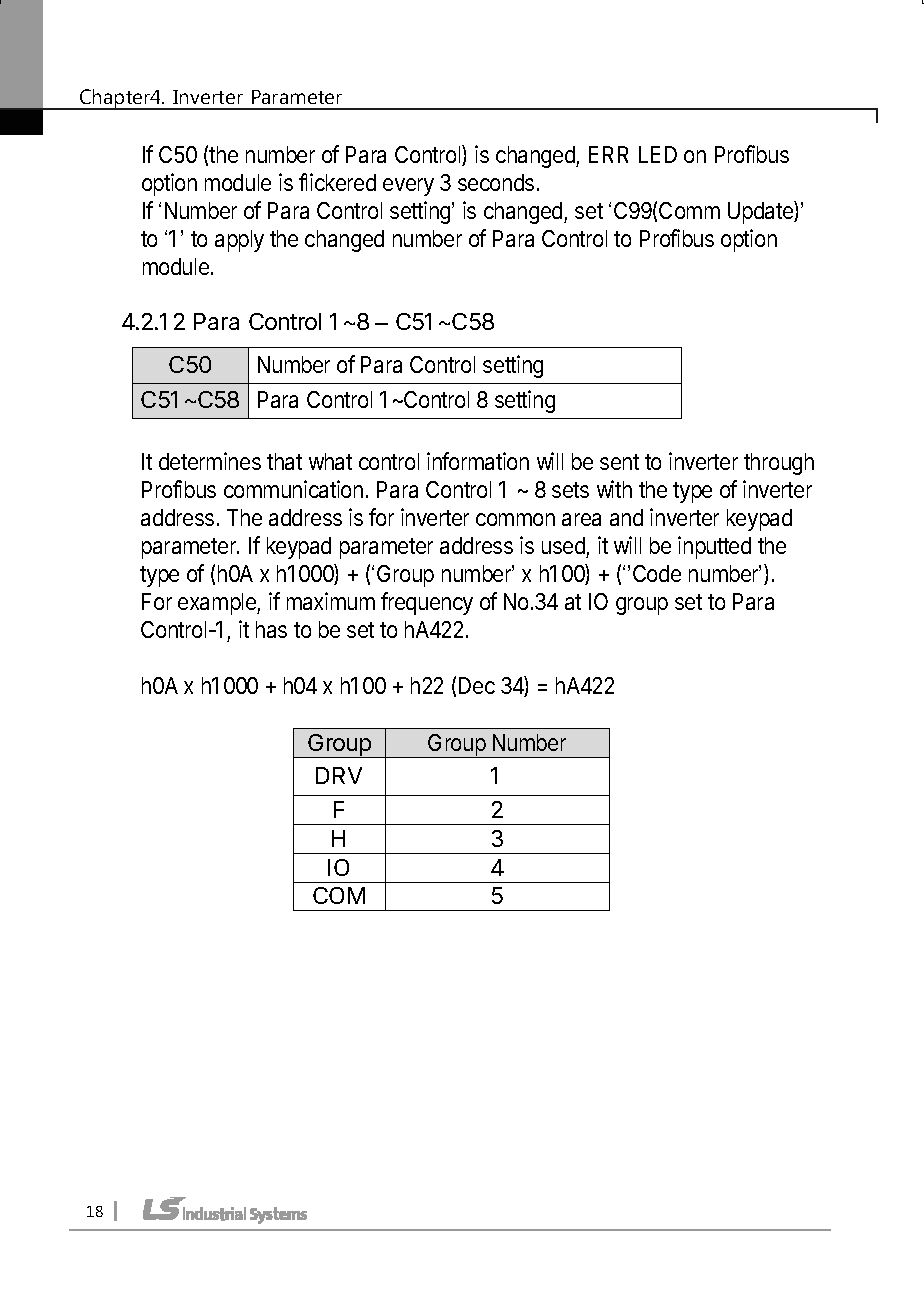 This screenshot has width=924, height=1308. I want to click on that, so click(284, 461).
